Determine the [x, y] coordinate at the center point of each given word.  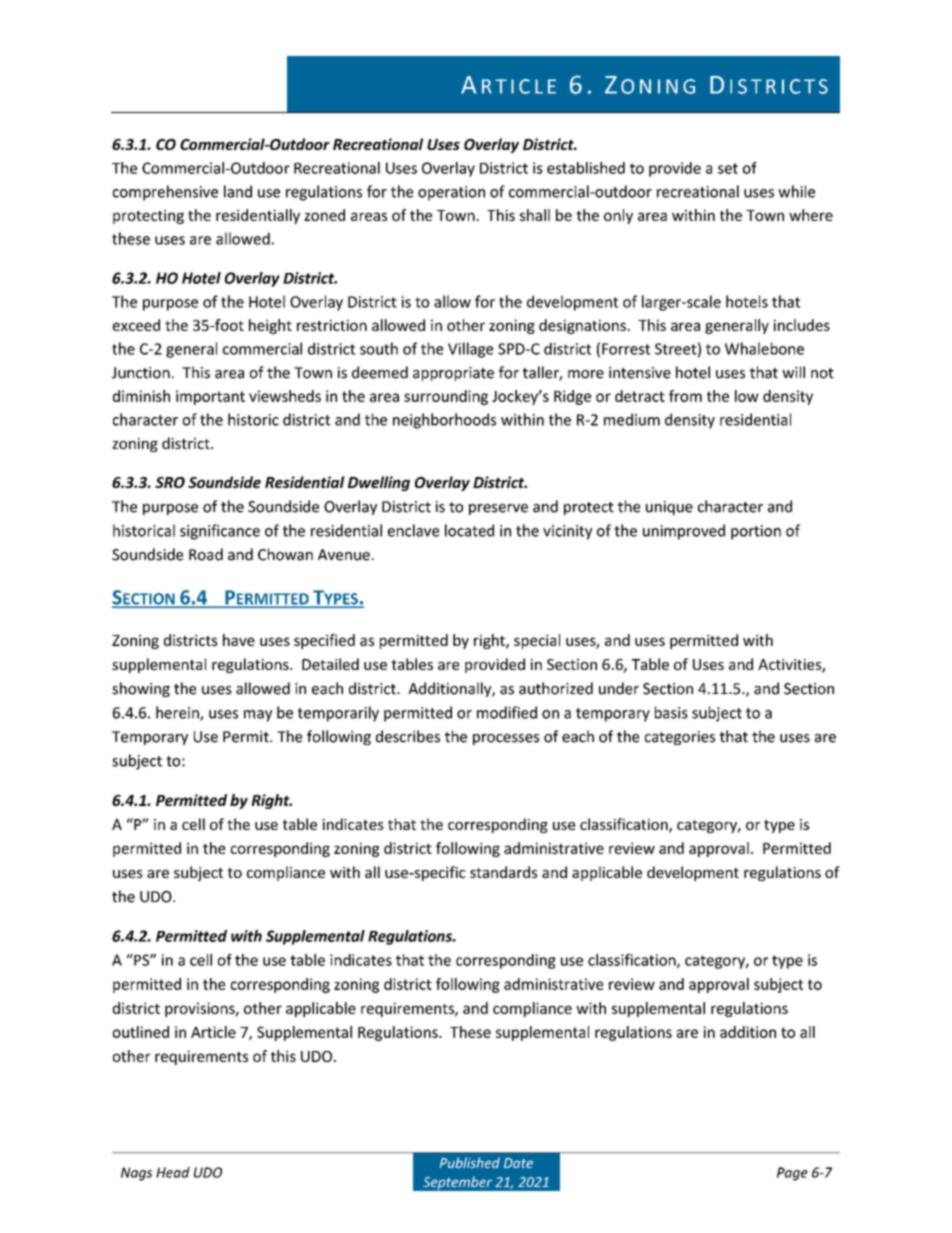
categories [680, 738]
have [239, 640]
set [728, 168]
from [685, 396]
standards [503, 872]
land [238, 191]
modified [507, 712]
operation [451, 193]
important [210, 397]
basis [671, 712]
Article [213, 1032]
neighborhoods [444, 421]
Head [173, 1172]
